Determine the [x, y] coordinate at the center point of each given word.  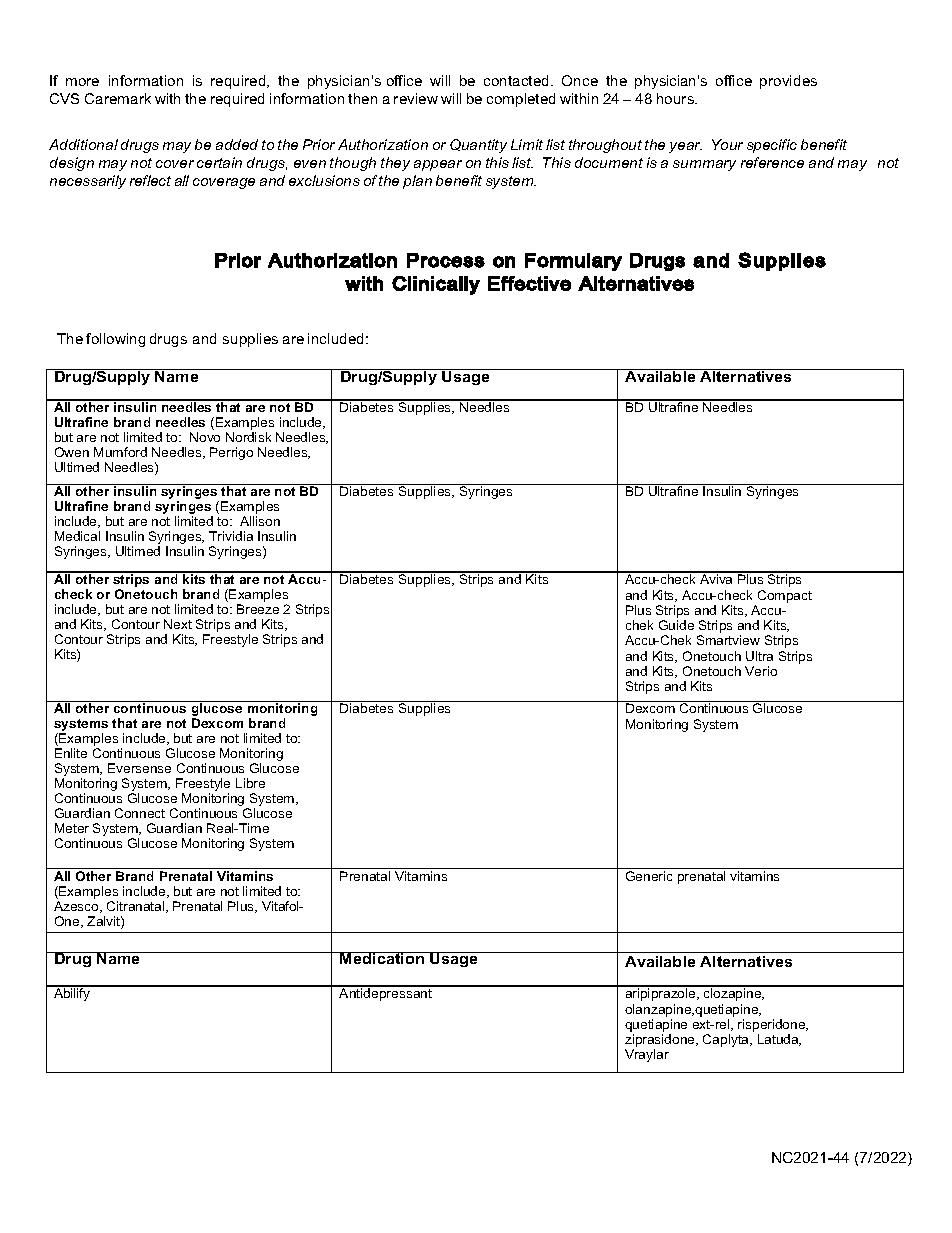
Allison [260, 521]
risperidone [773, 1025]
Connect [140, 813]
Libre [250, 783]
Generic [649, 876]
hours [676, 98]
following [115, 340]
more [82, 82]
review [416, 98]
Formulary [573, 262]
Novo [205, 437]
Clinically [436, 285]
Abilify [72, 993]
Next [178, 624]
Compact [785, 596]
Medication [383, 958]
